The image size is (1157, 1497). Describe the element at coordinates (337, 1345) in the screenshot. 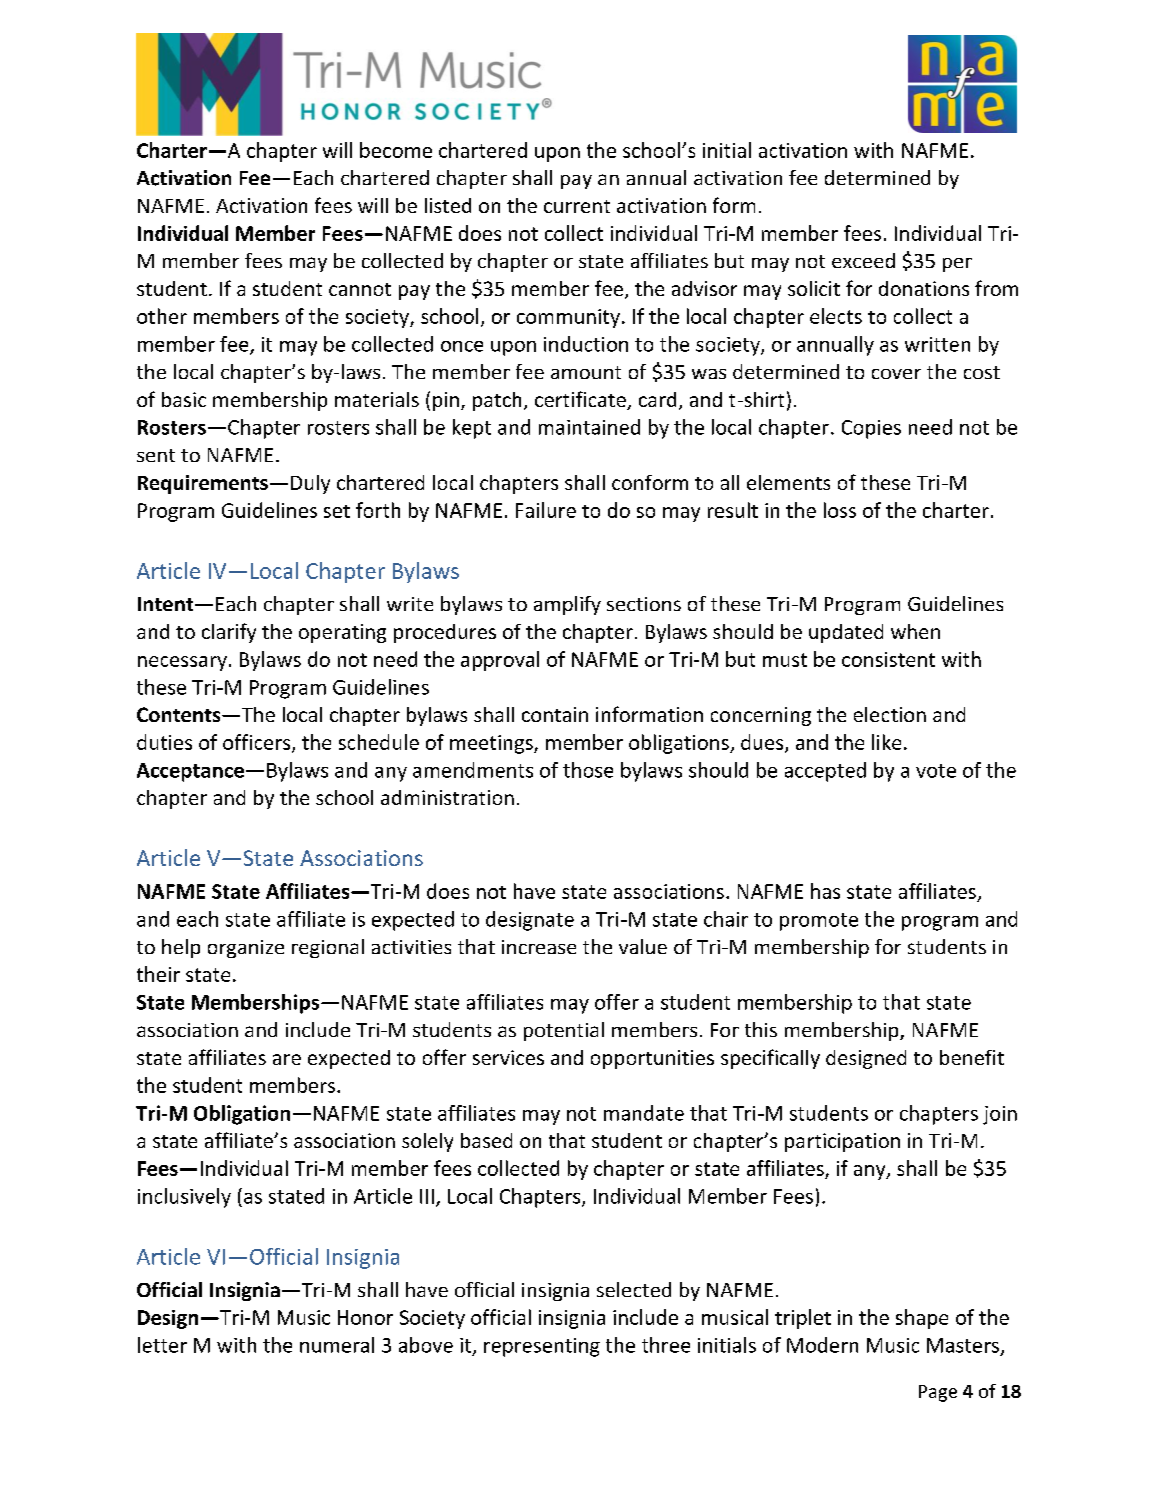

I see `numeral` at that location.
